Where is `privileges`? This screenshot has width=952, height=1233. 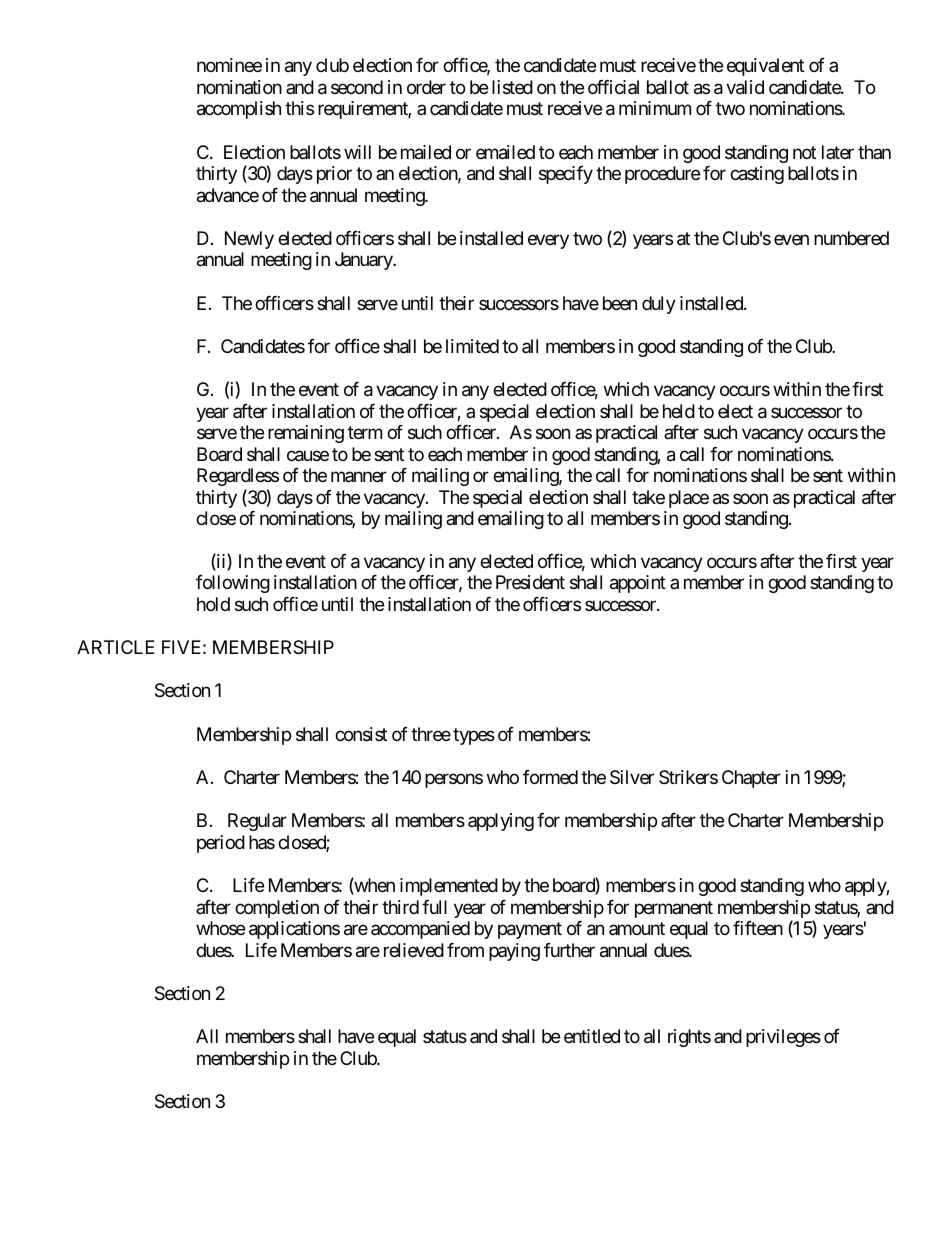 privileges is located at coordinates (783, 1038).
